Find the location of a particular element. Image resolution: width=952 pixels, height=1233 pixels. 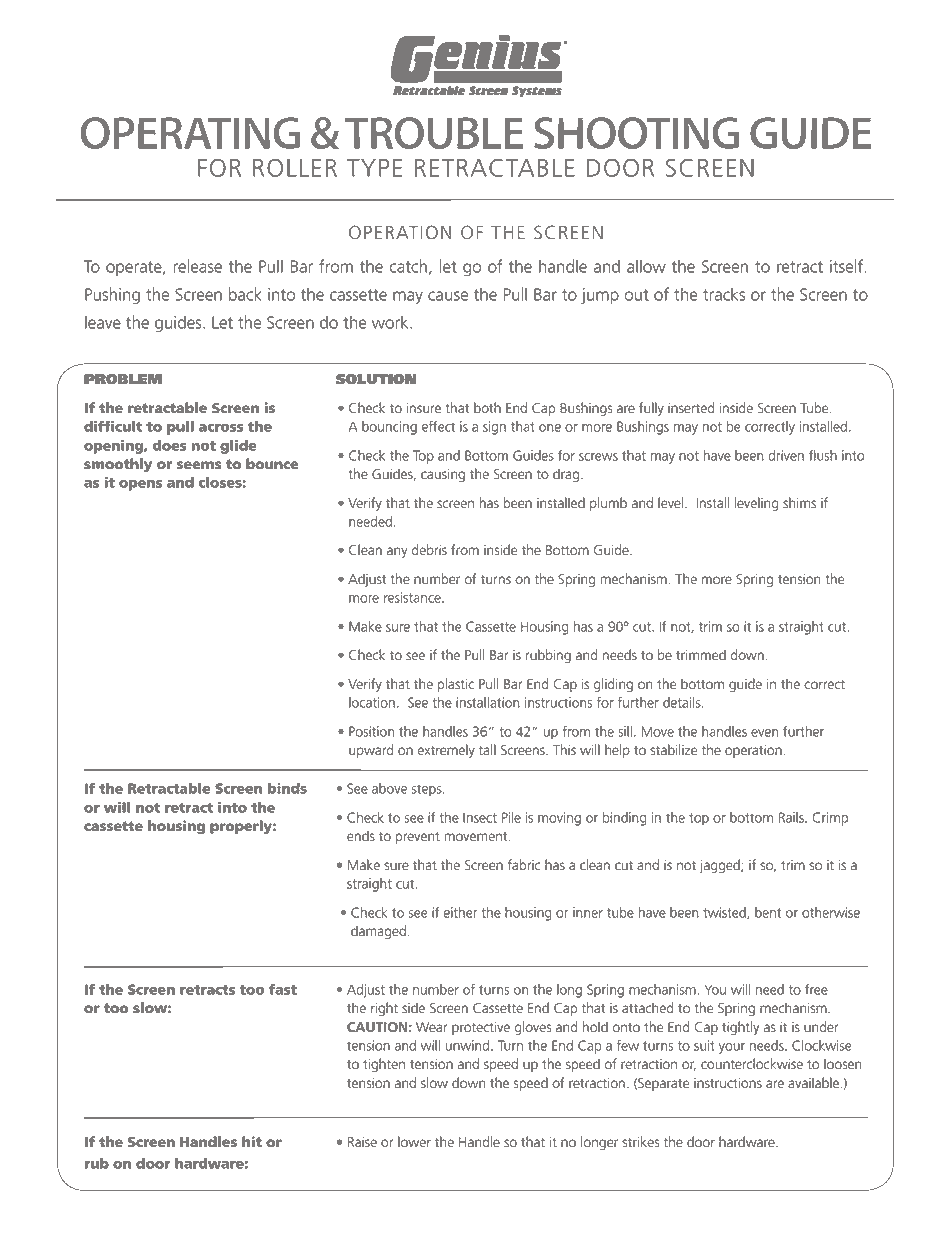

SHOOTING is located at coordinates (636, 133).
